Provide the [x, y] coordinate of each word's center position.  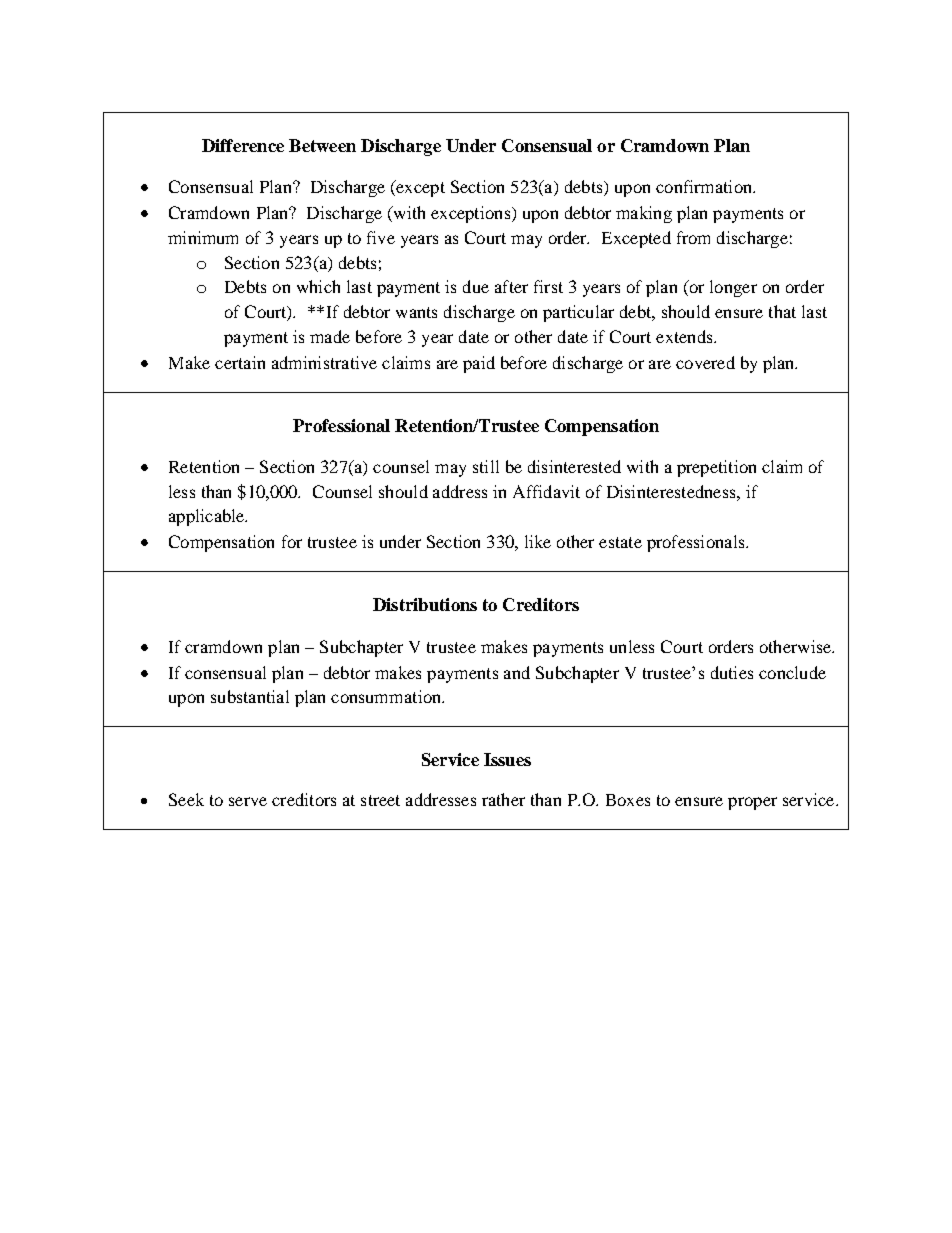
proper [752, 803]
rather [503, 799]
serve [248, 801]
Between [322, 145]
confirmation [705, 186]
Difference [243, 145]
